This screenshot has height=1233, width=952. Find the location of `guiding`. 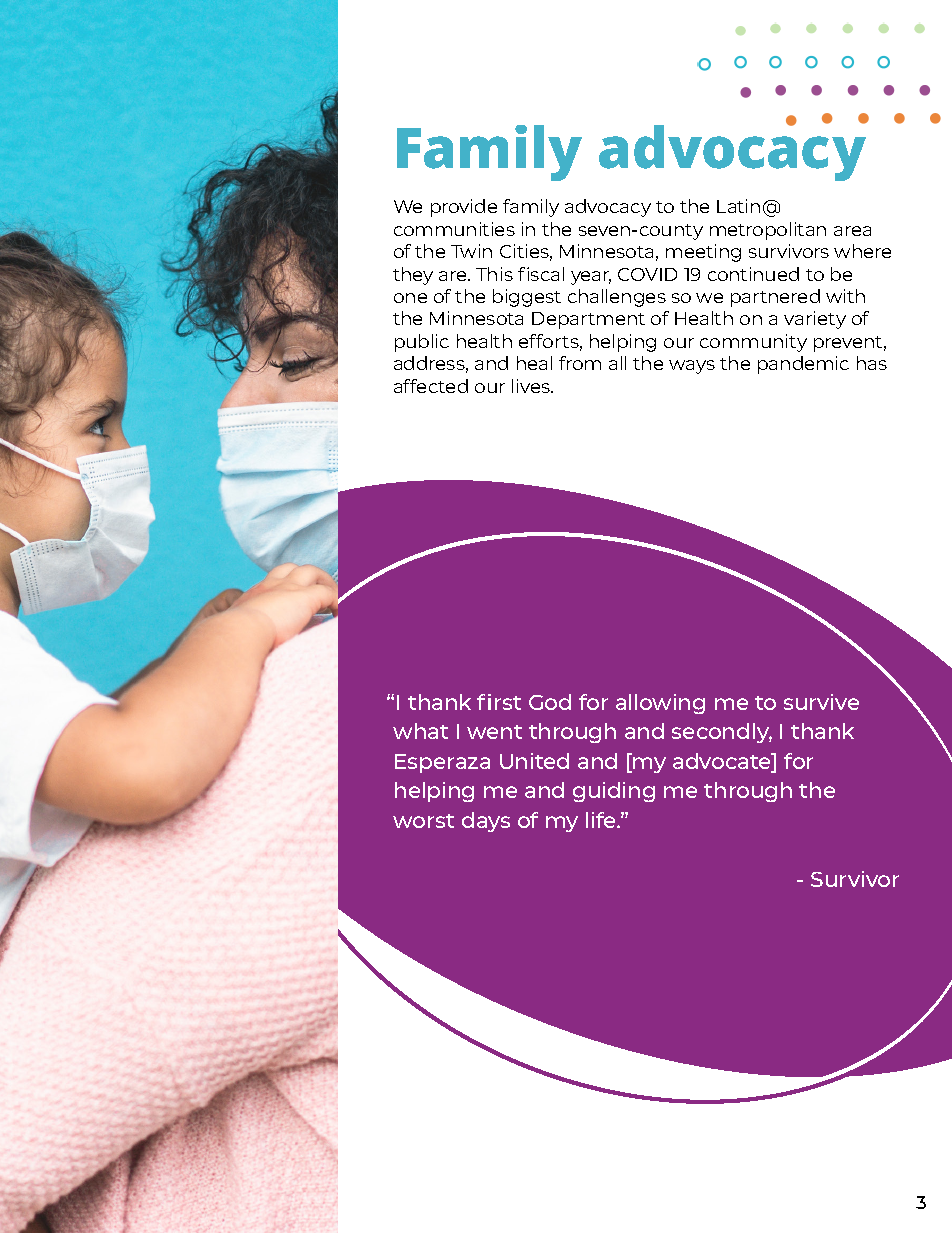

guiding is located at coordinates (614, 792).
